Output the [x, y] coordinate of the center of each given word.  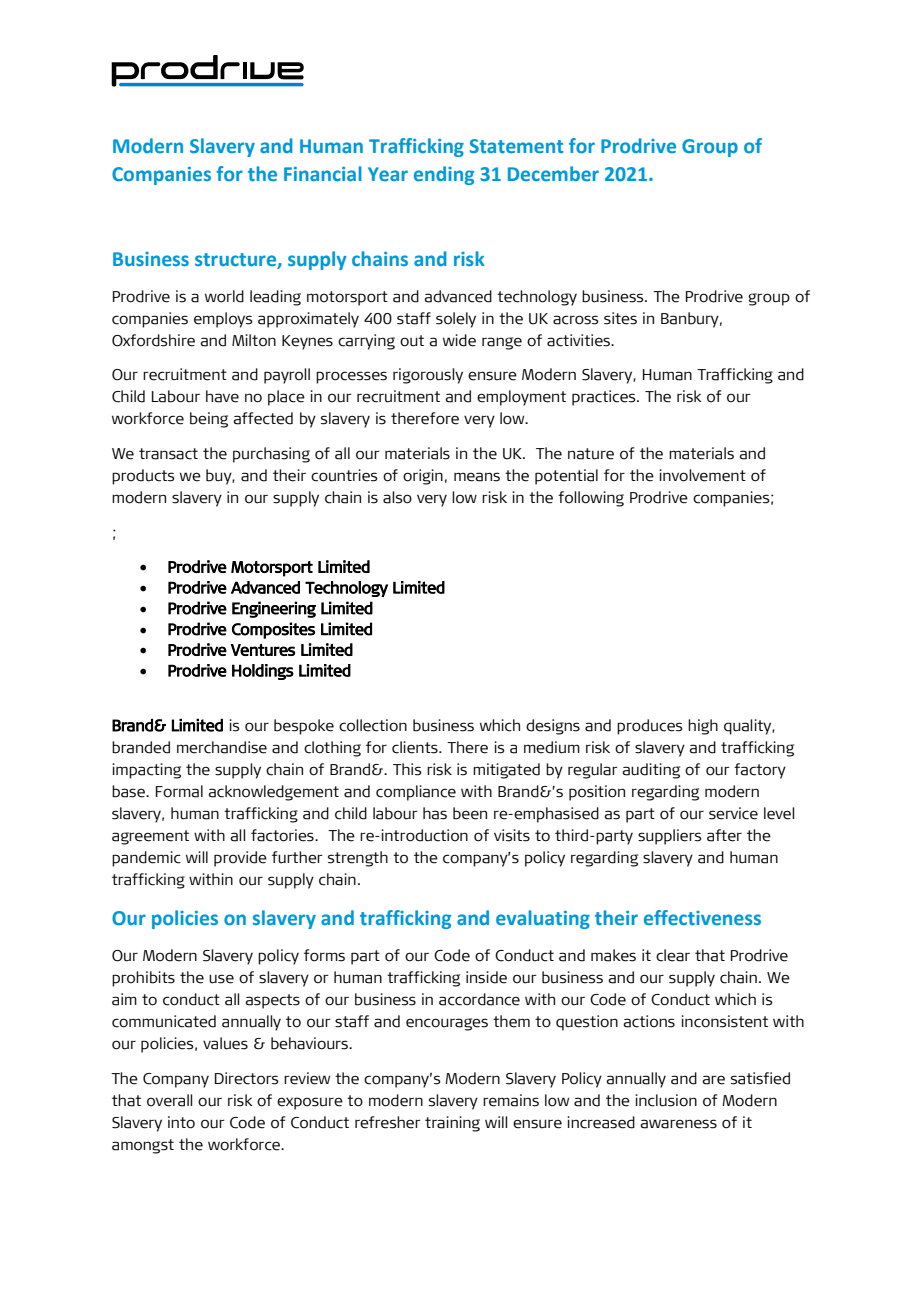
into [181, 1122]
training [452, 1124]
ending [444, 175]
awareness [678, 1124]
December [553, 173]
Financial [323, 173]
